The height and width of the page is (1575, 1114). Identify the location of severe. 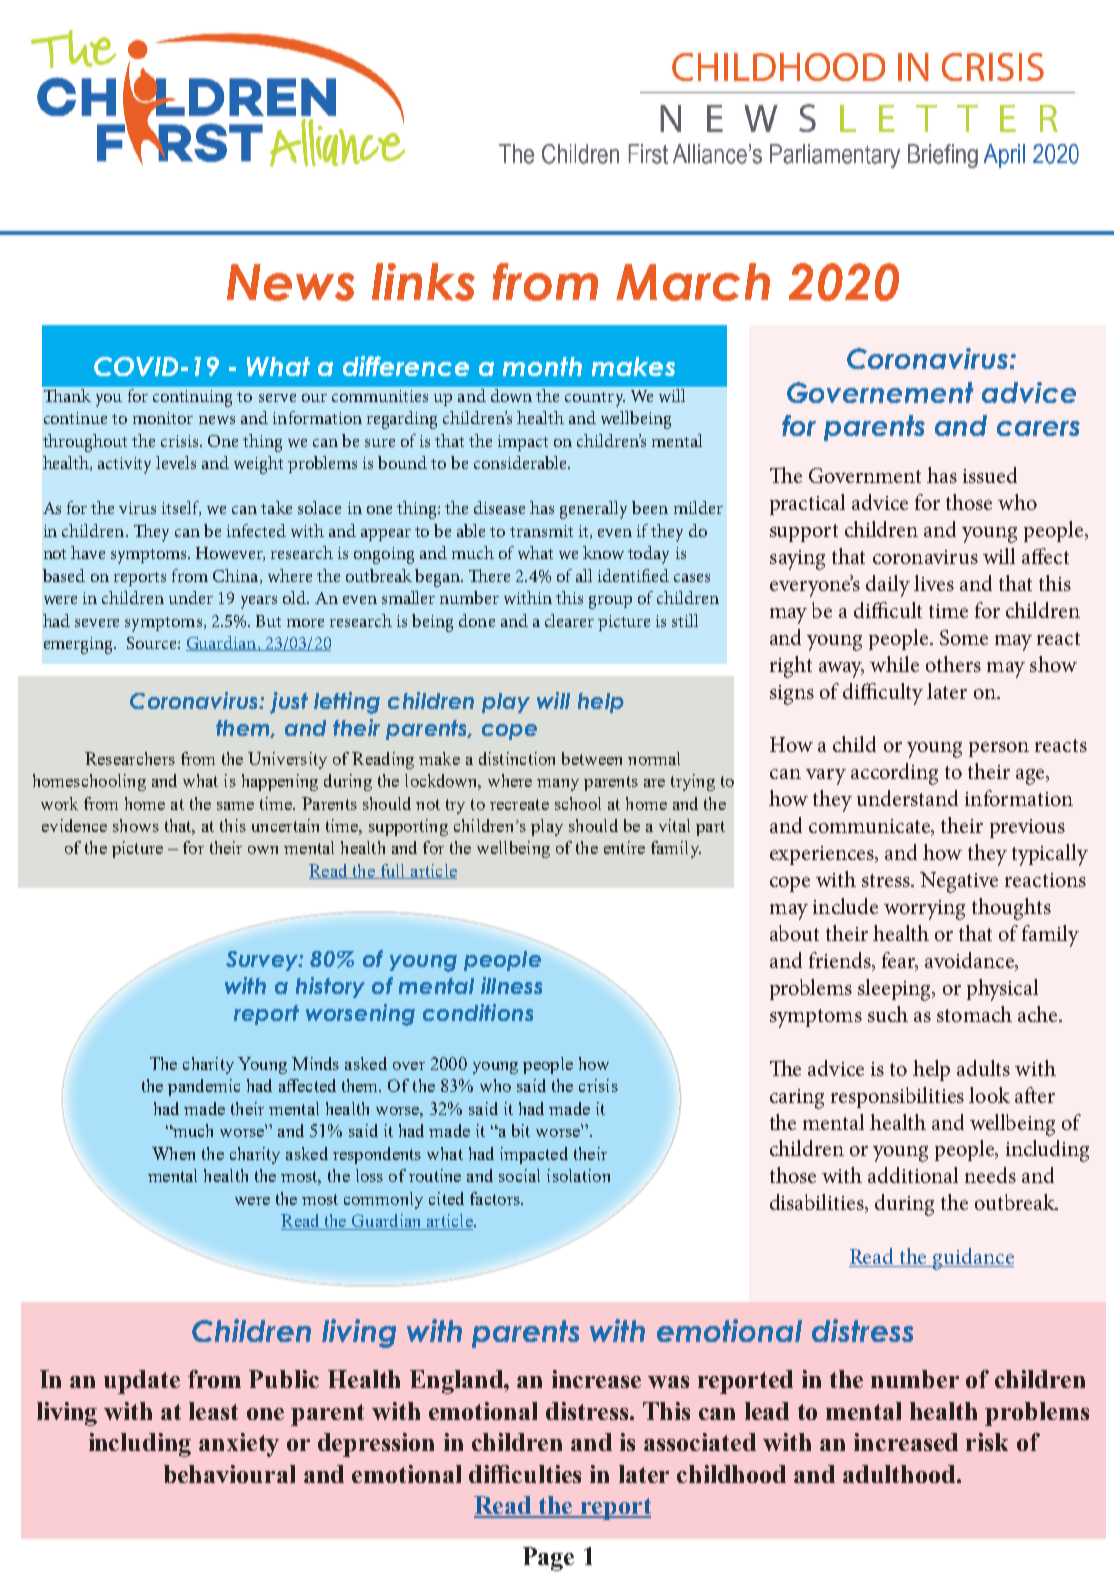
(97, 623).
